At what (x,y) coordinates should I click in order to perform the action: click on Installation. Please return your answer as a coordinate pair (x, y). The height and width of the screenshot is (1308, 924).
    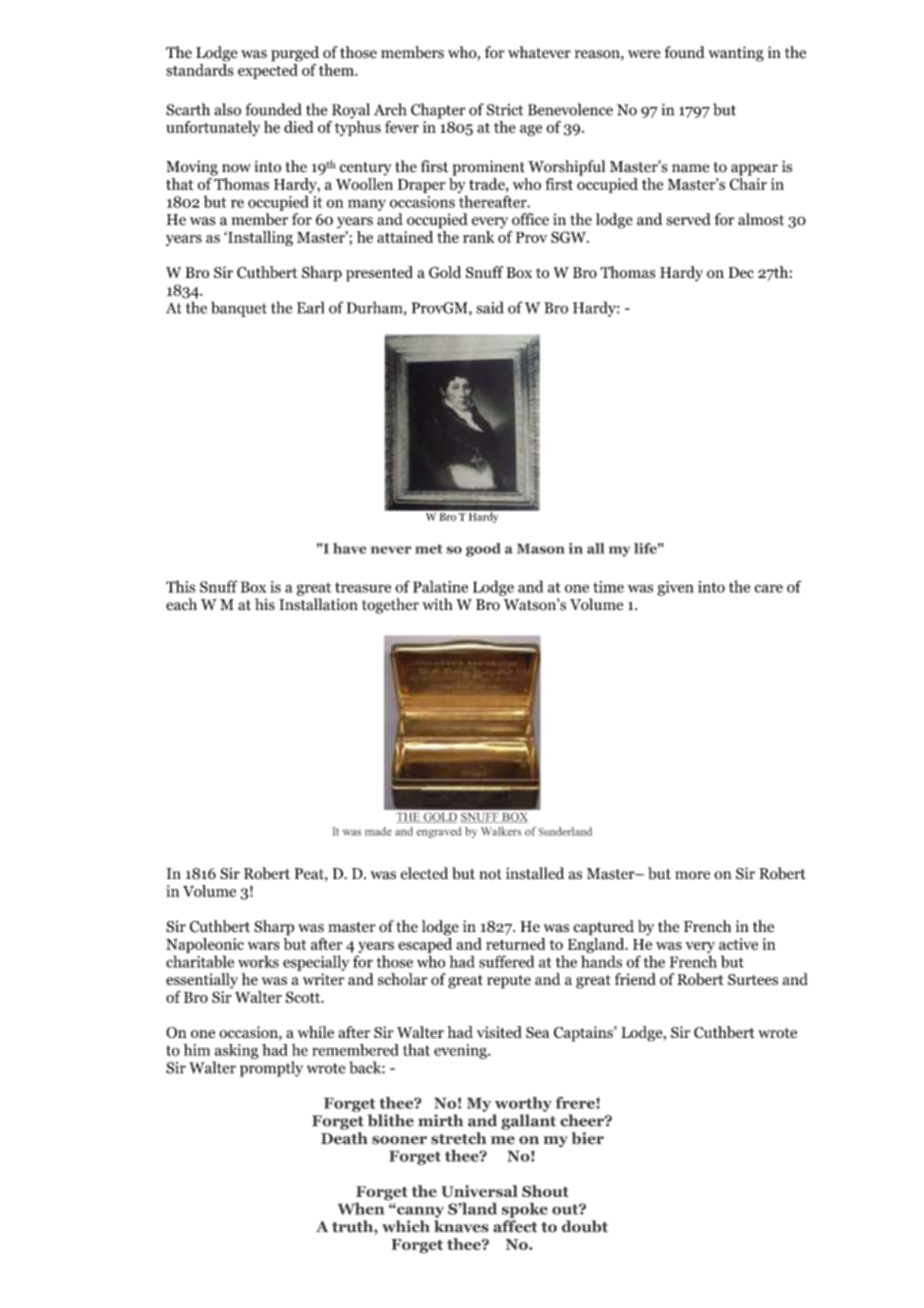
    Looking at the image, I should click on (318, 604).
